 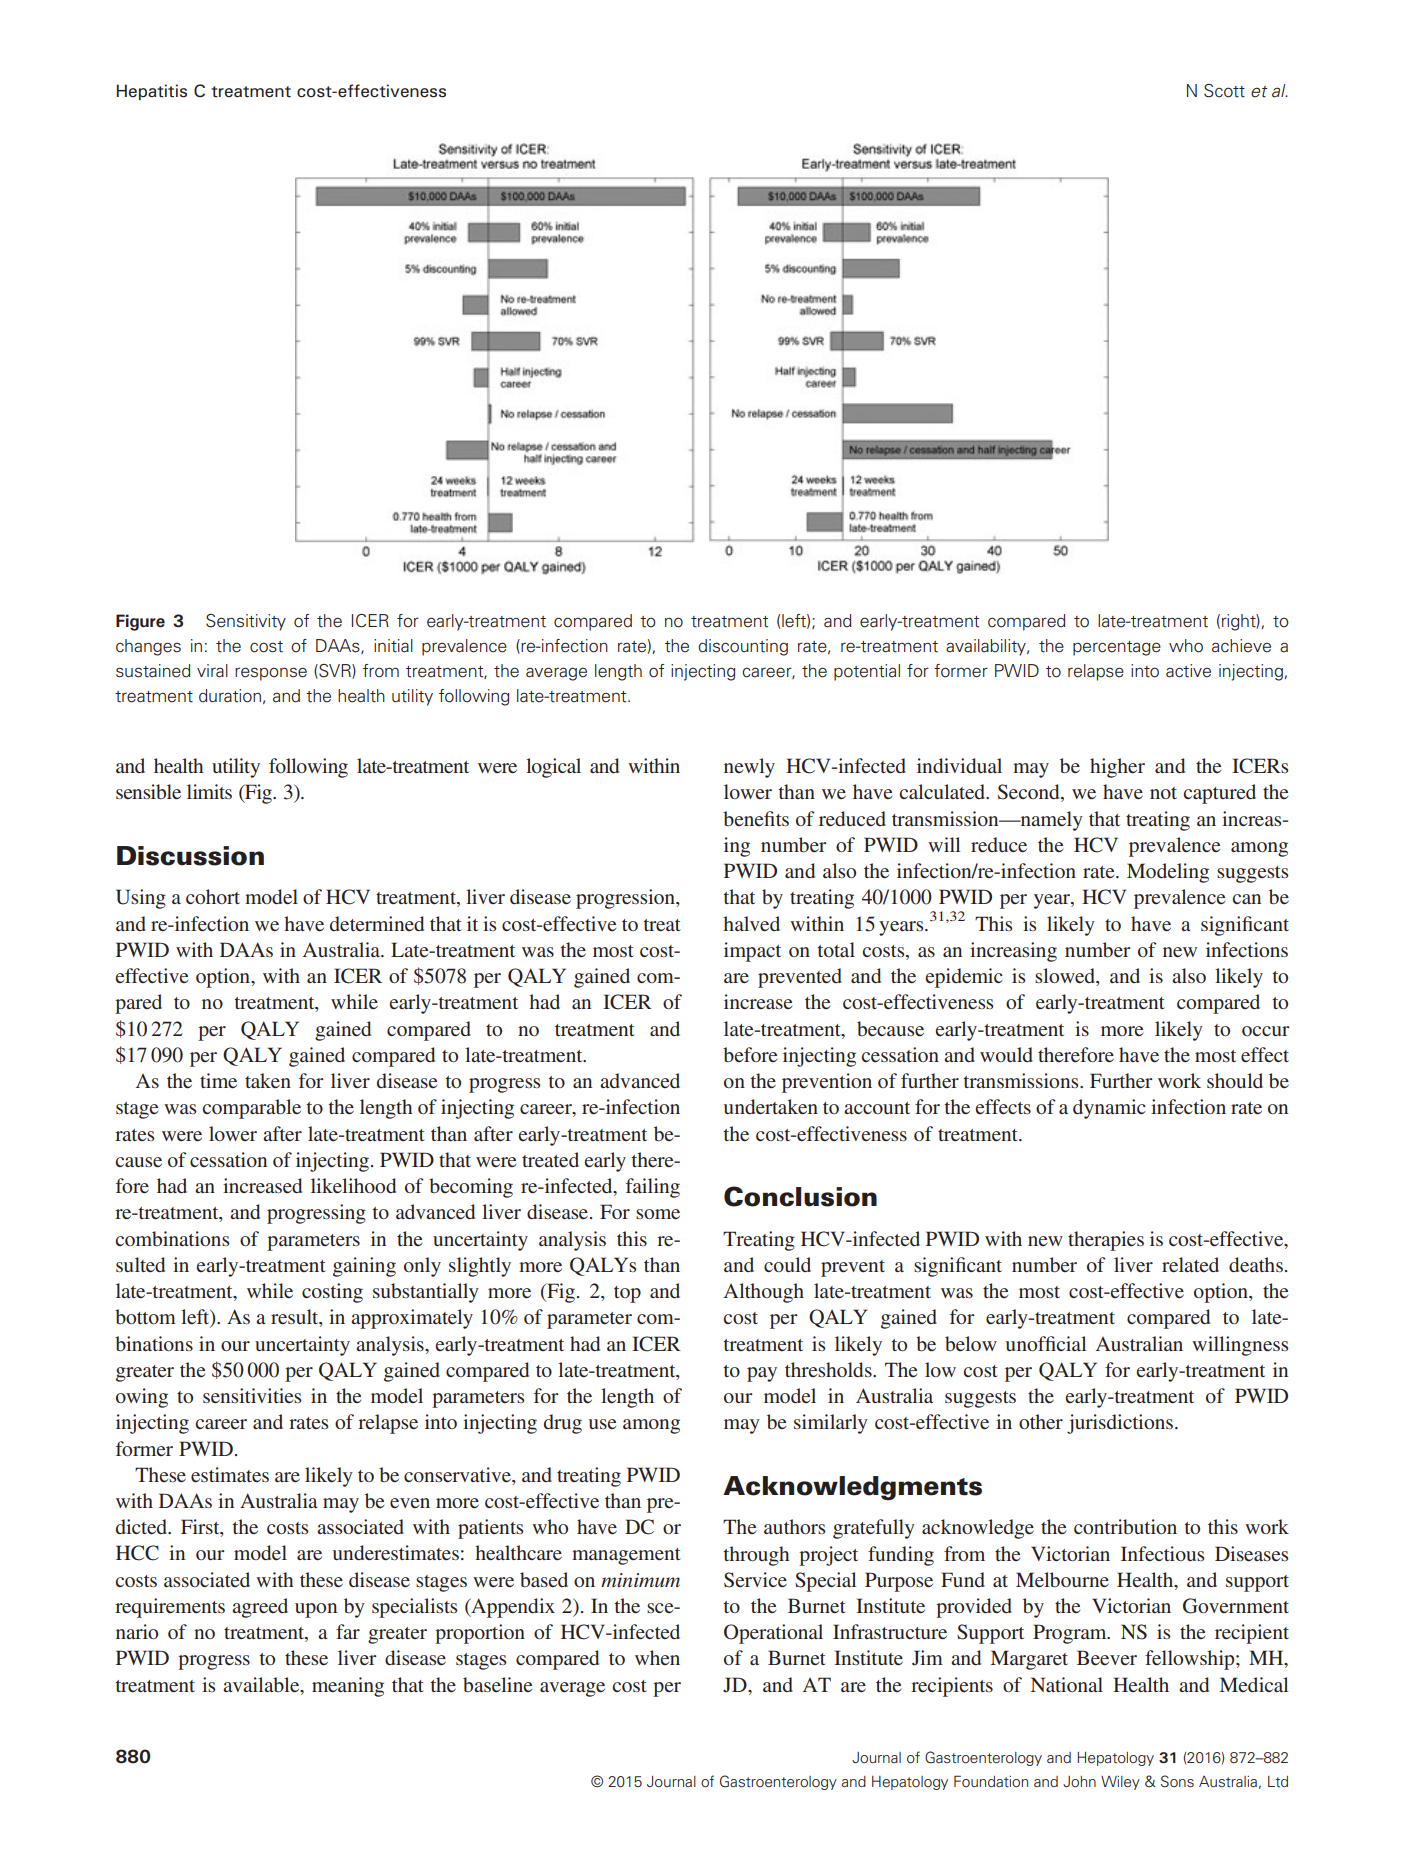 I want to click on active, so click(x=1188, y=671).
